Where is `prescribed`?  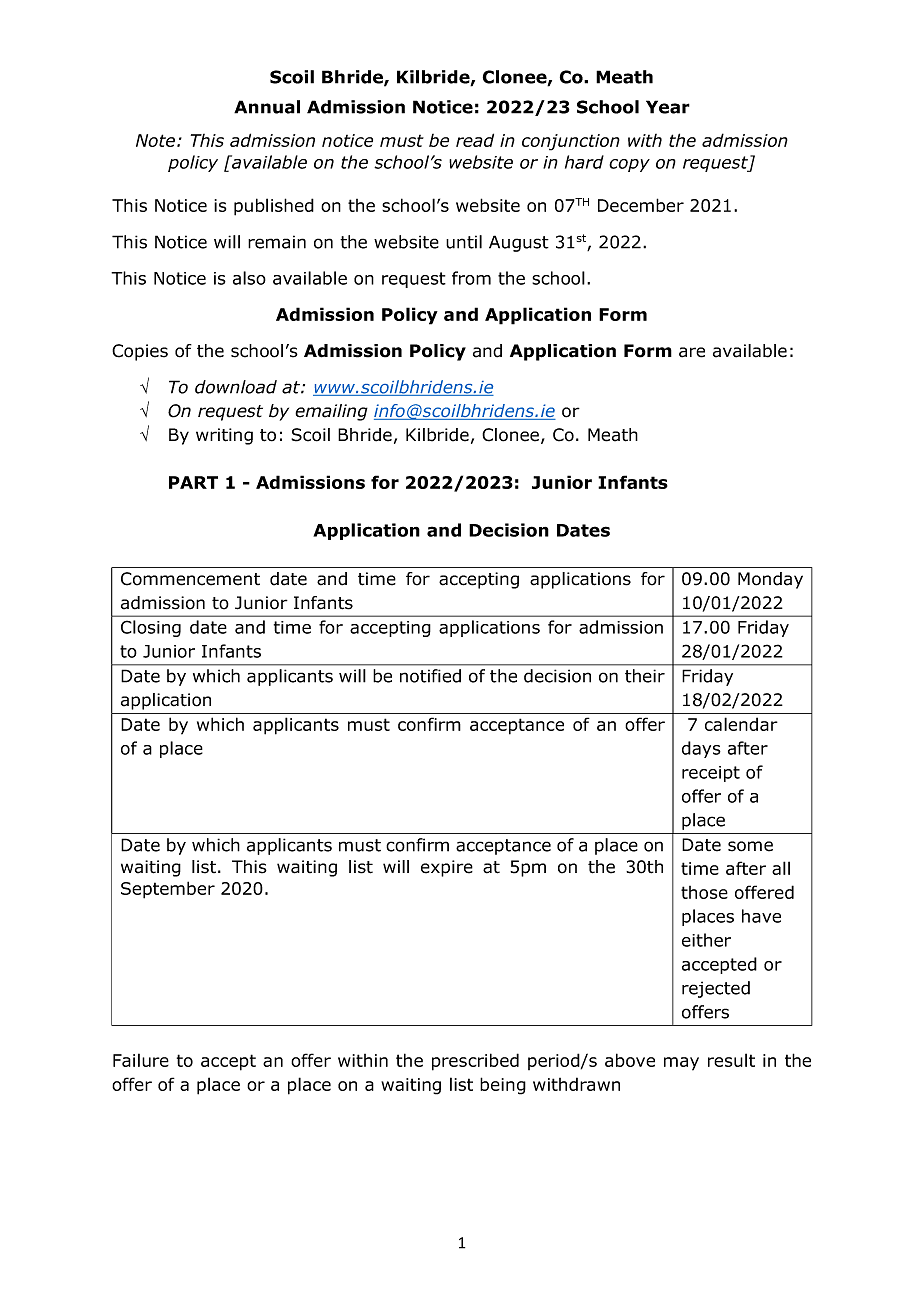
prescribed is located at coordinates (475, 1062).
